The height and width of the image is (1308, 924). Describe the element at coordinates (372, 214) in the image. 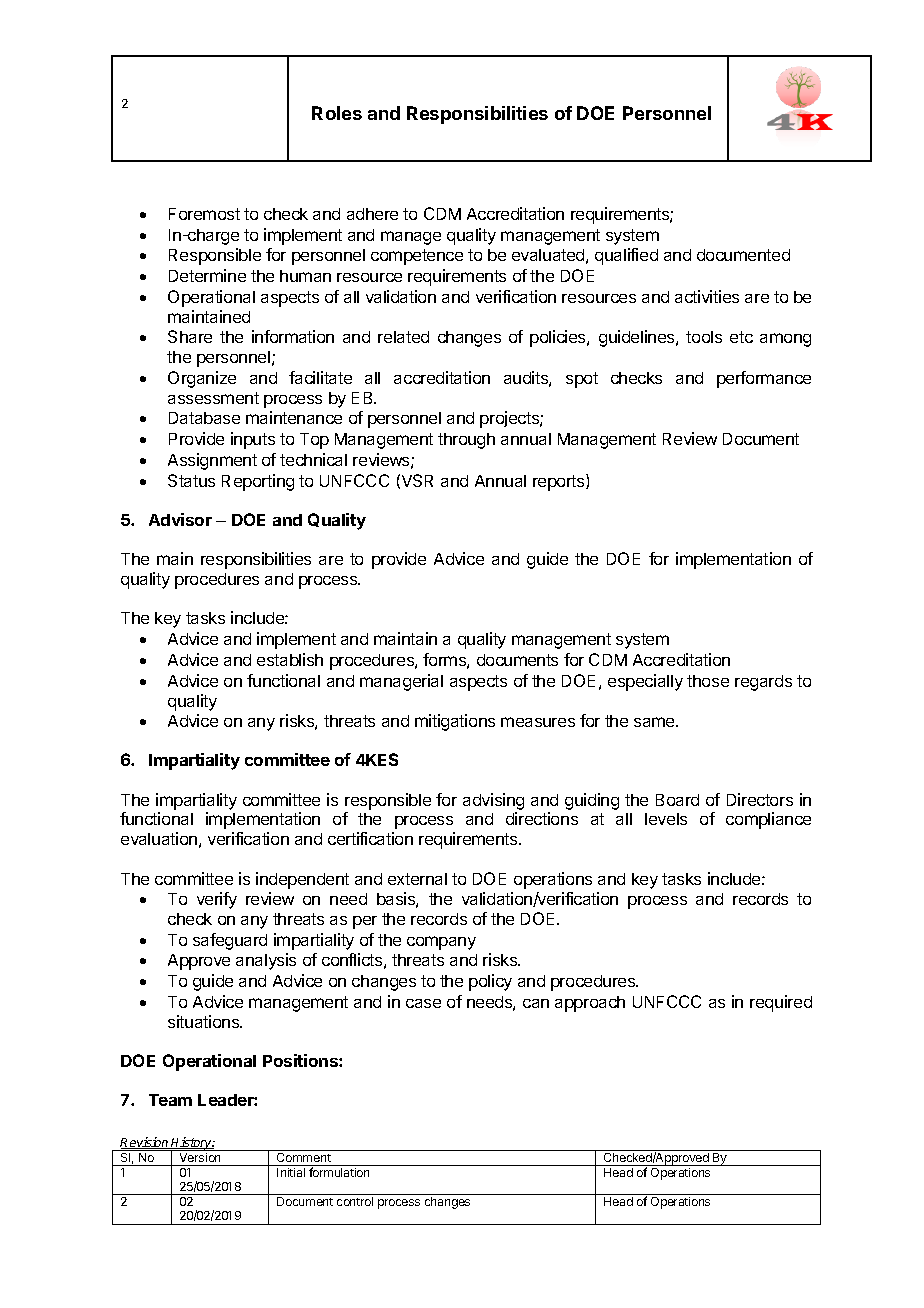

I see `adhere` at that location.
